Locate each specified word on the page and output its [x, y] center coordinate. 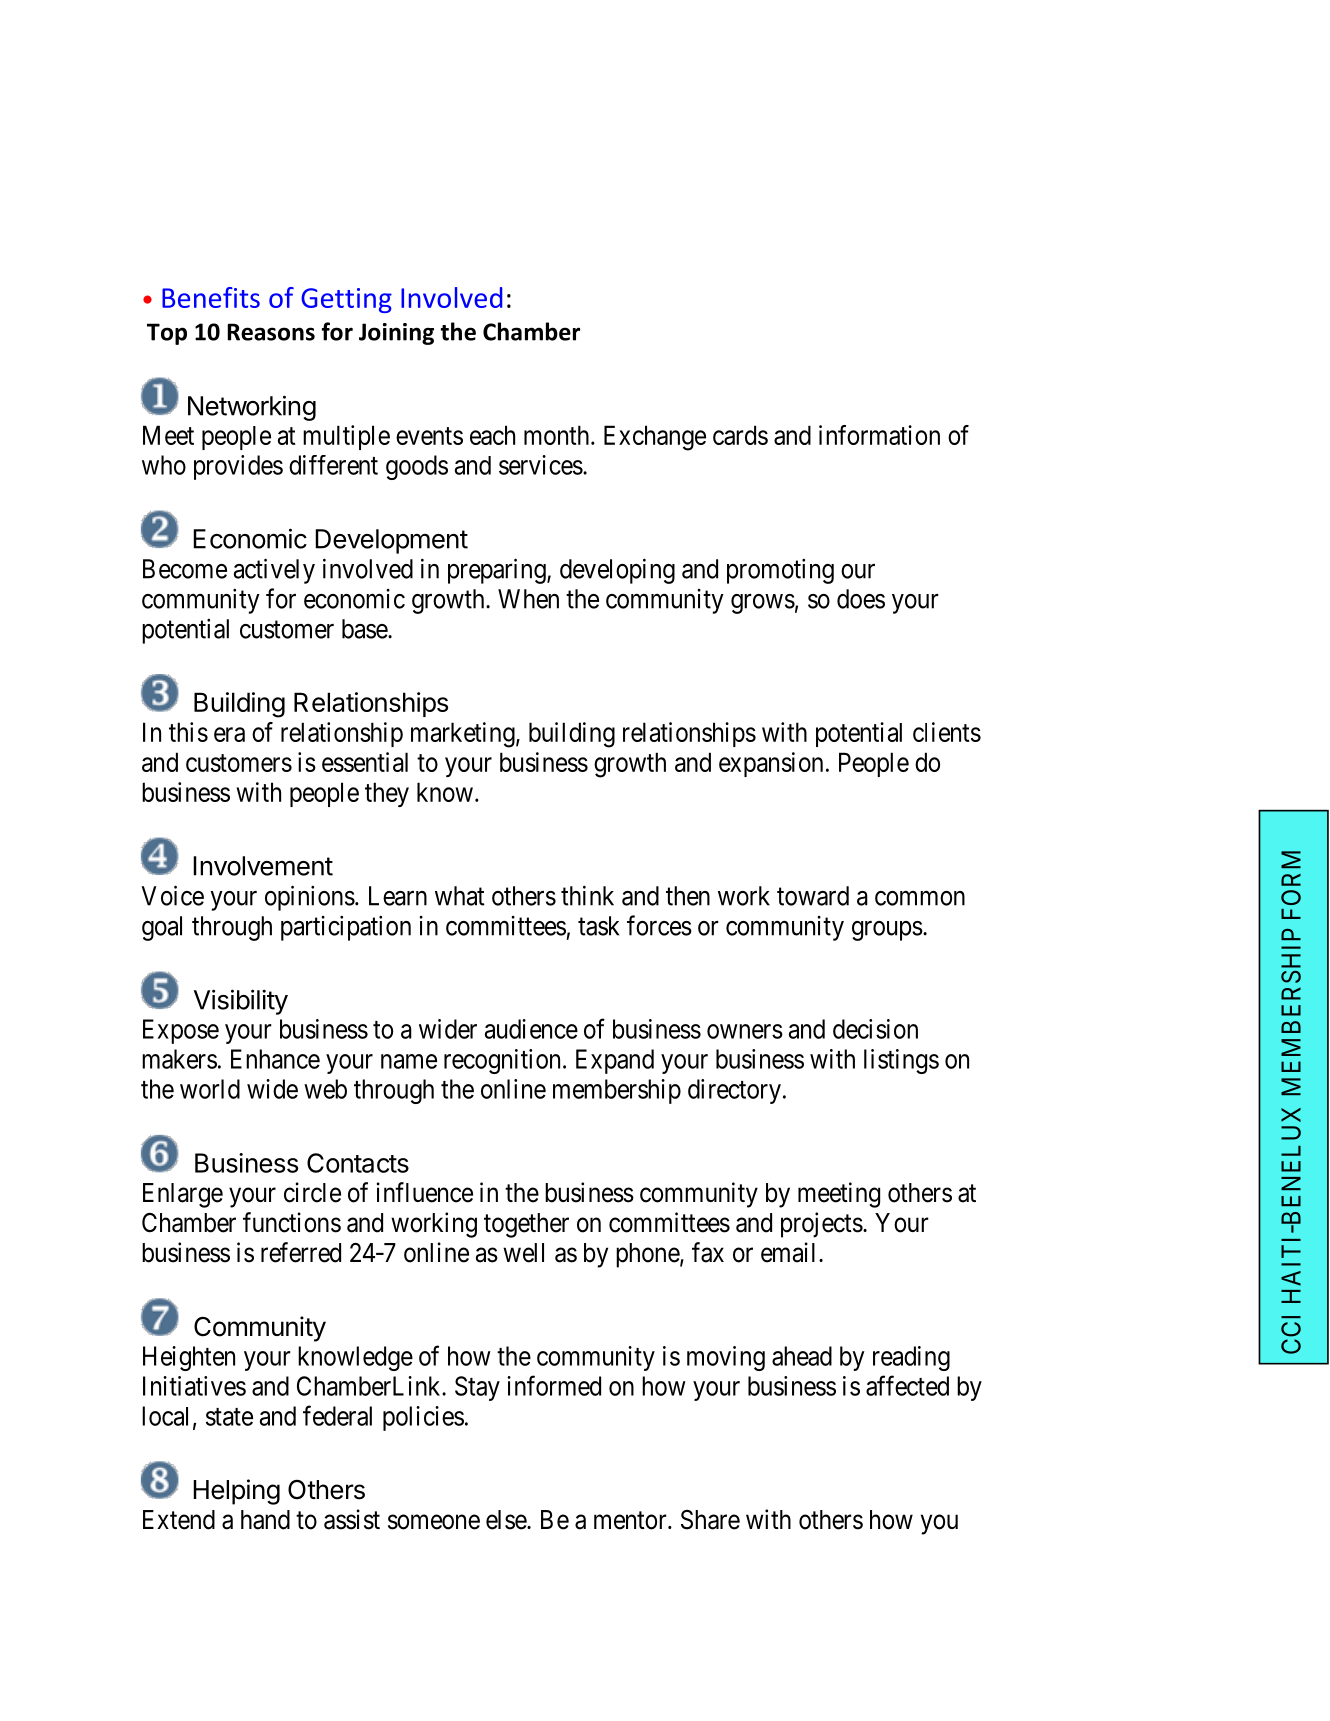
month [558, 435]
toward [813, 896]
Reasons [271, 332]
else [507, 1520]
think [587, 895]
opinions [310, 898]
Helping [236, 1492]
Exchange [655, 438]
